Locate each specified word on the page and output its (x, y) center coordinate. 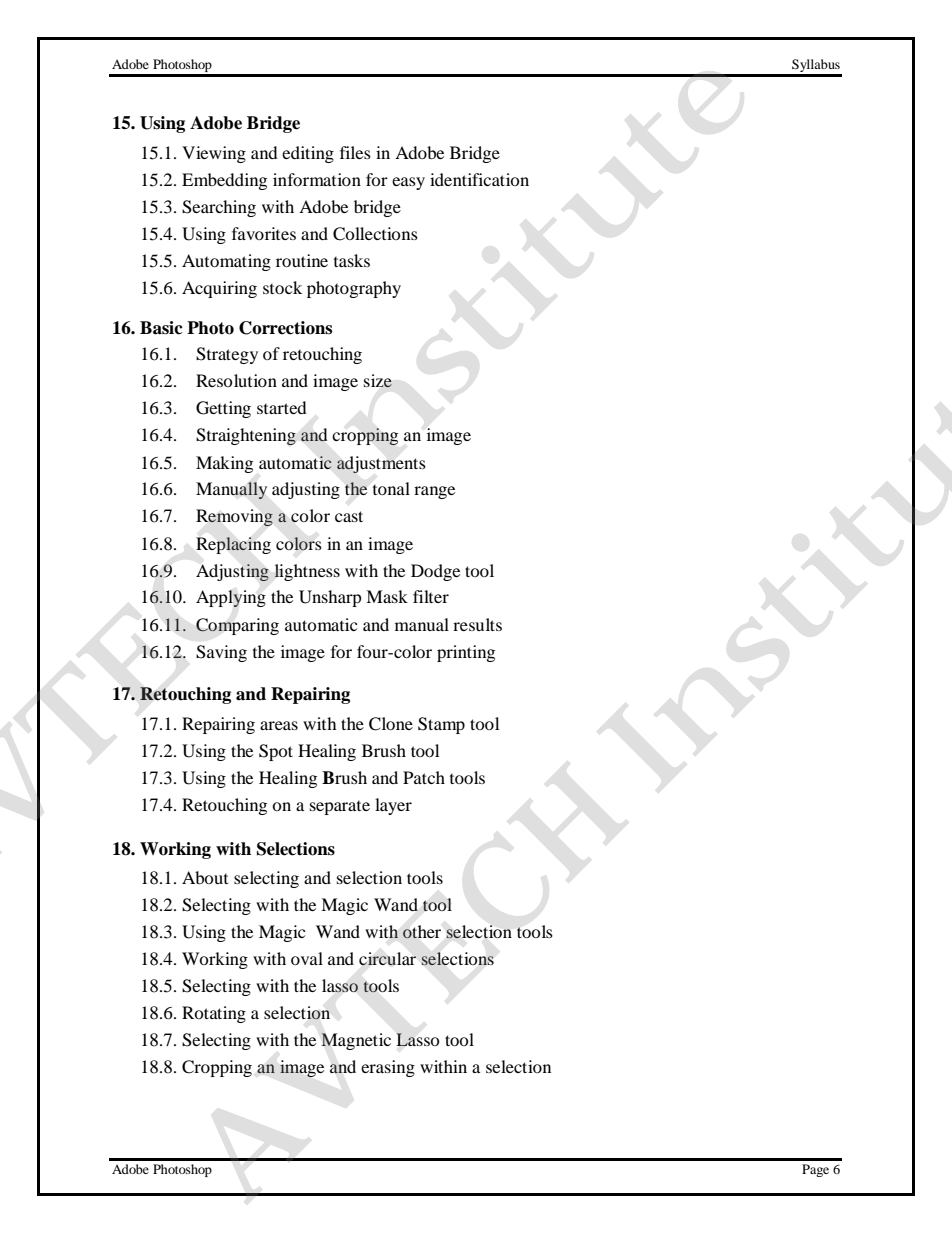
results (477, 624)
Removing (234, 517)
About (205, 877)
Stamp (441, 725)
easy (408, 183)
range (434, 492)
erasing (388, 1068)
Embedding (224, 181)
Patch (424, 777)
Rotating (214, 1014)
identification (479, 179)
